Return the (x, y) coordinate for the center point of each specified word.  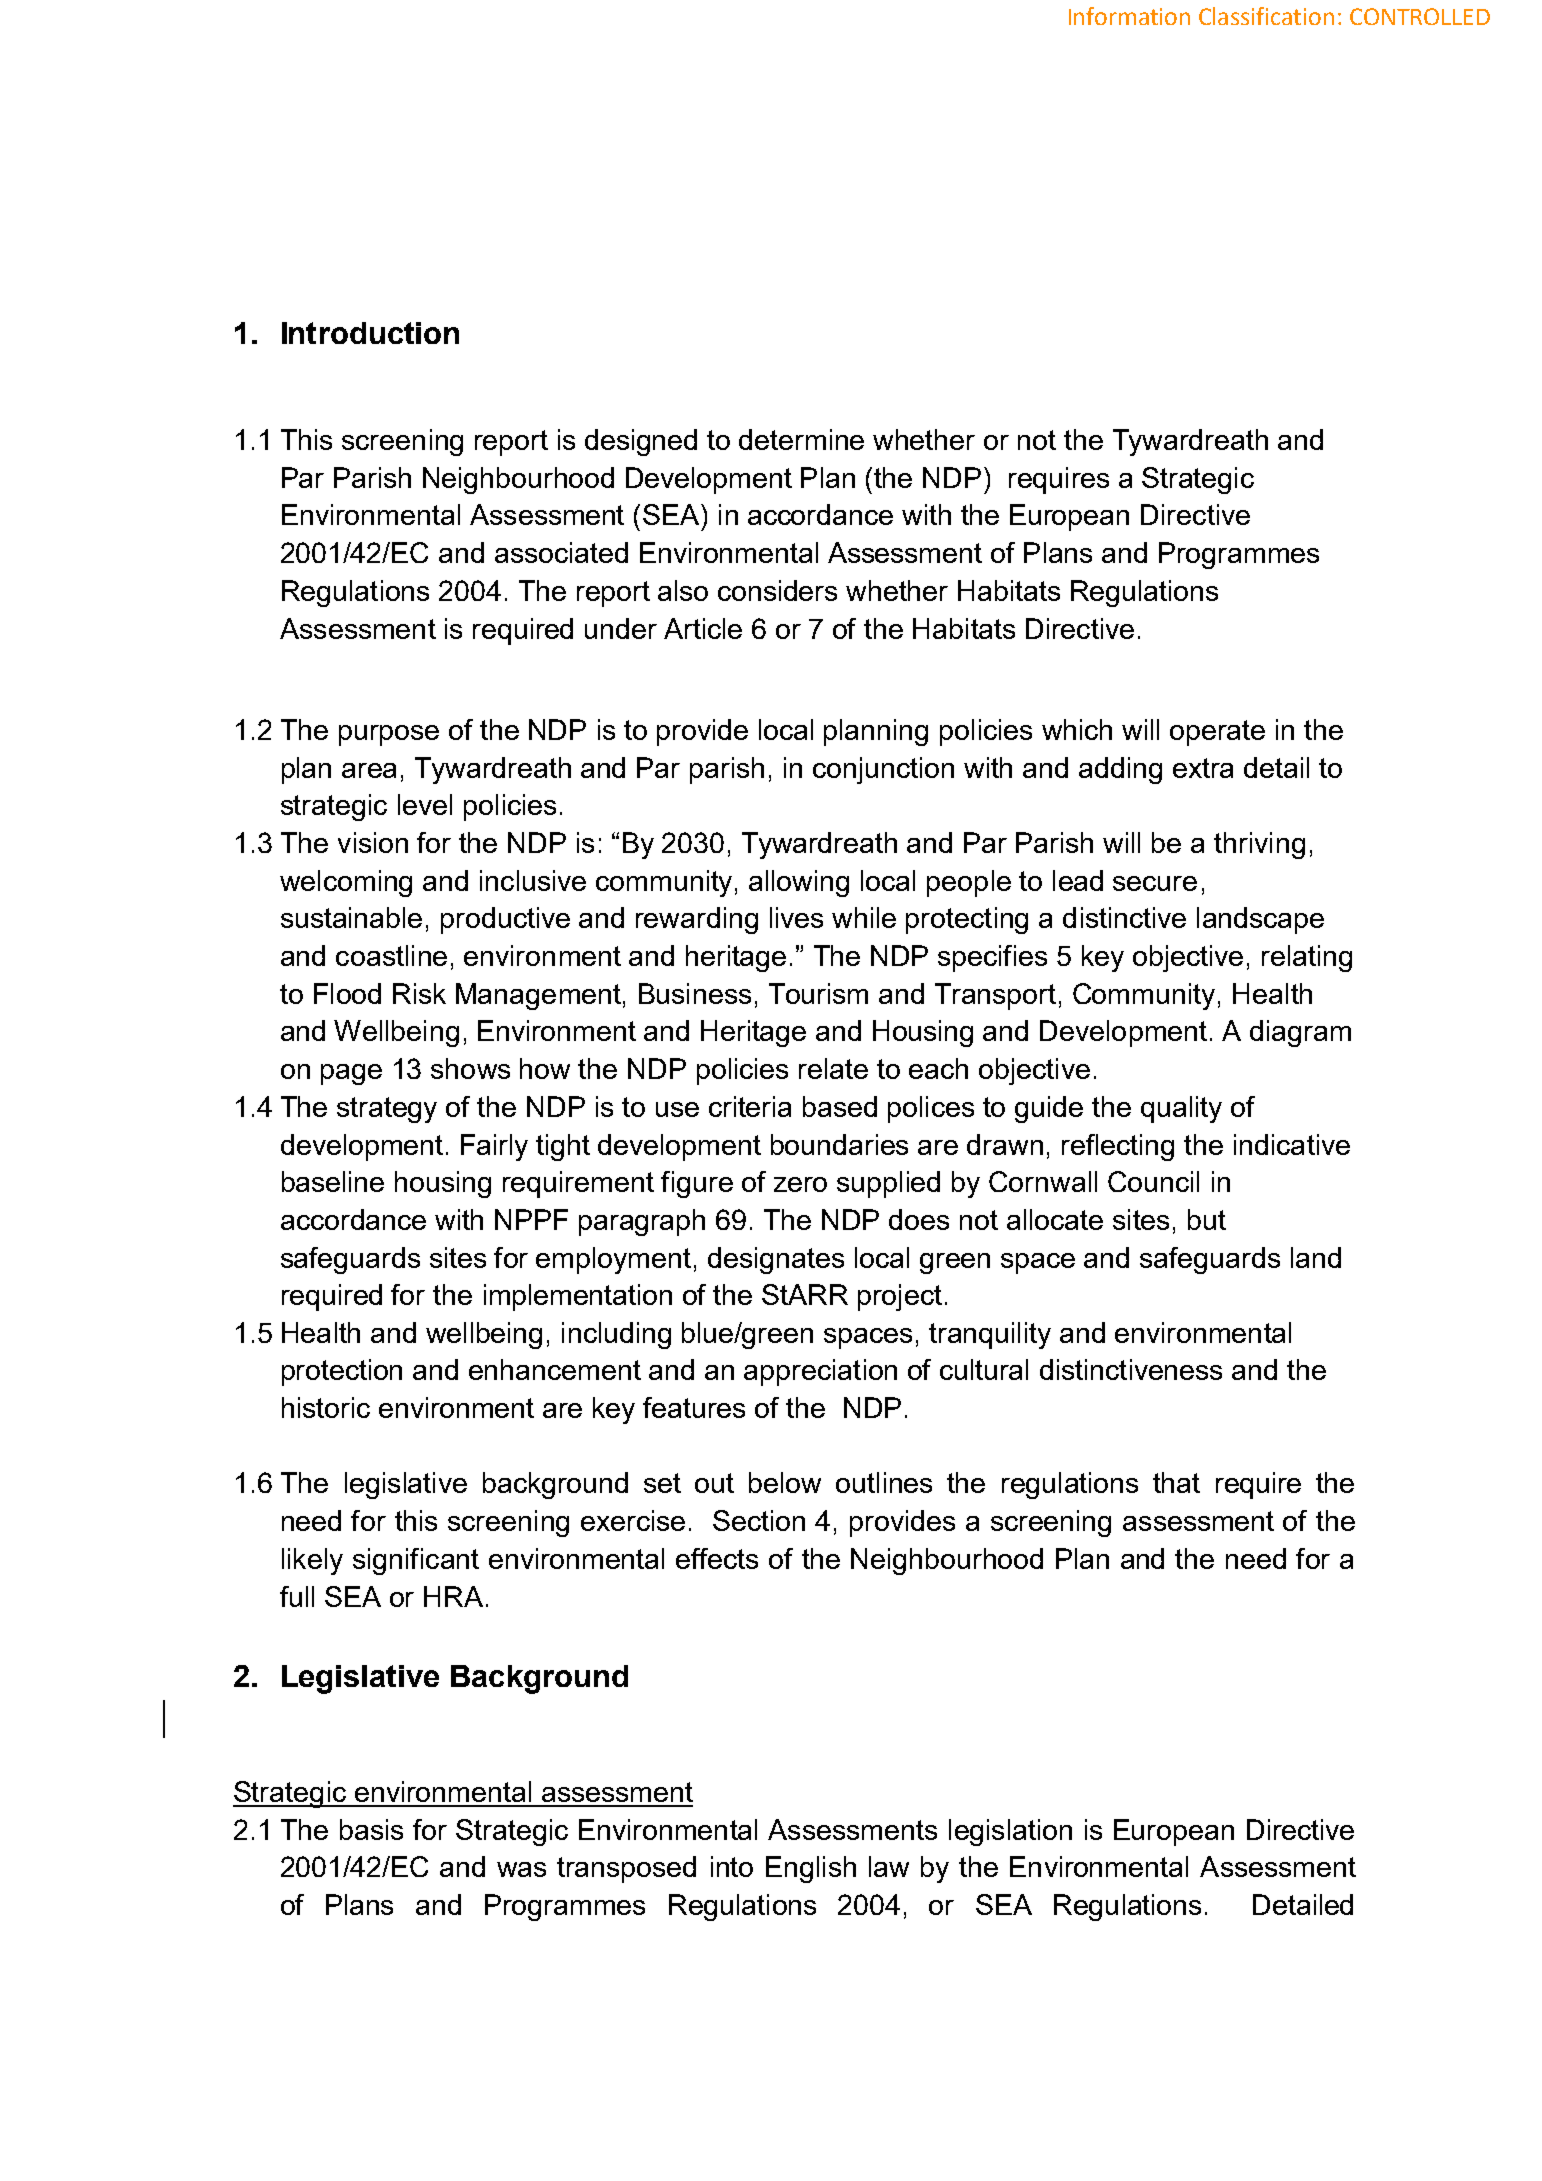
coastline (391, 955)
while (864, 917)
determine (801, 439)
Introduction (370, 333)
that (1176, 1482)
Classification (1266, 16)
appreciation (820, 1372)
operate (1217, 733)
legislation (1010, 1832)
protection (342, 1372)
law (889, 1866)
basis (371, 1829)
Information (1129, 16)
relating (1307, 958)
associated (561, 552)
